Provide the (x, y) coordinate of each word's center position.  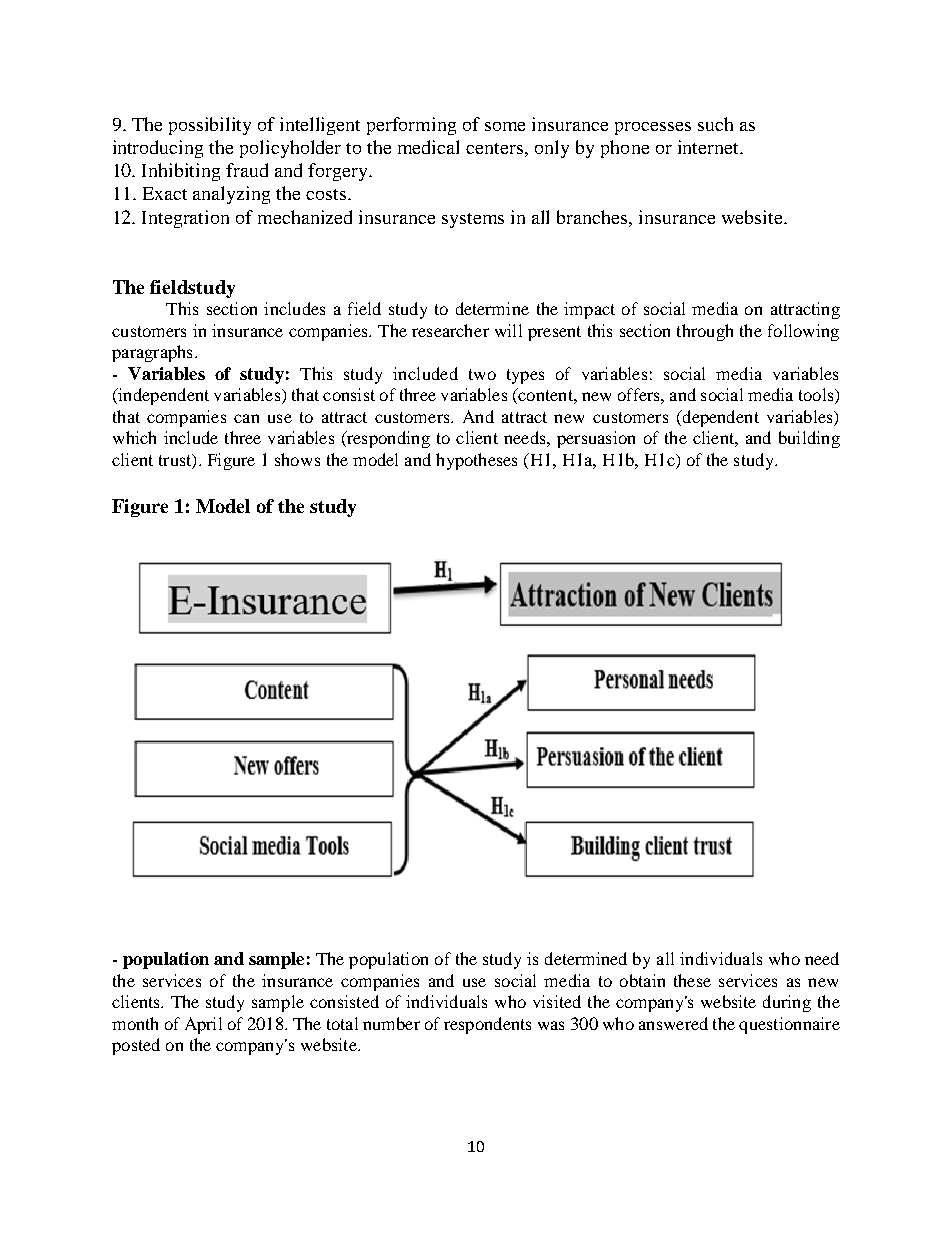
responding (387, 439)
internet (709, 147)
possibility (210, 126)
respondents (487, 1025)
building (809, 439)
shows (297, 459)
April (203, 1025)
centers (496, 148)
